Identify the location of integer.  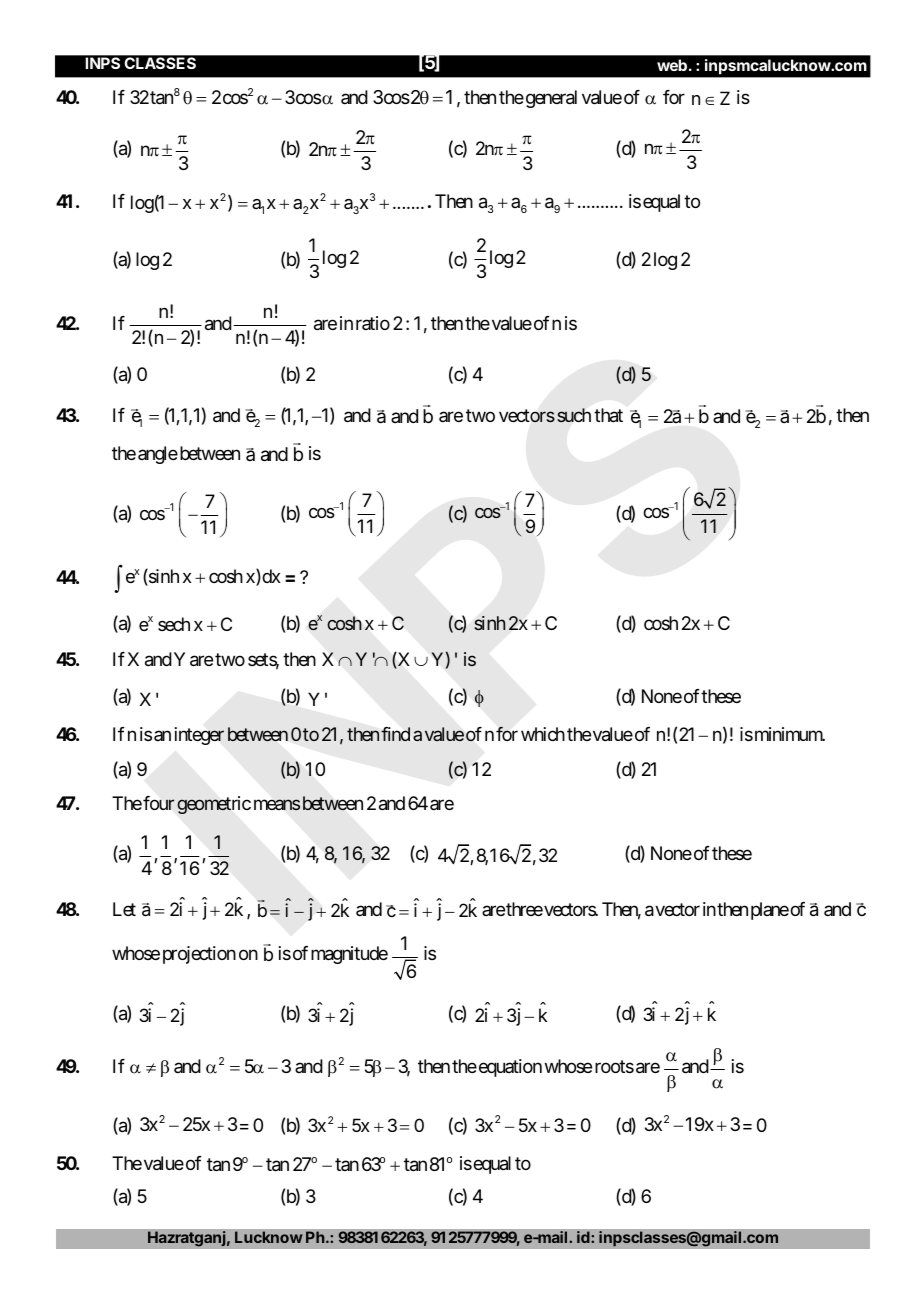
(199, 736).
